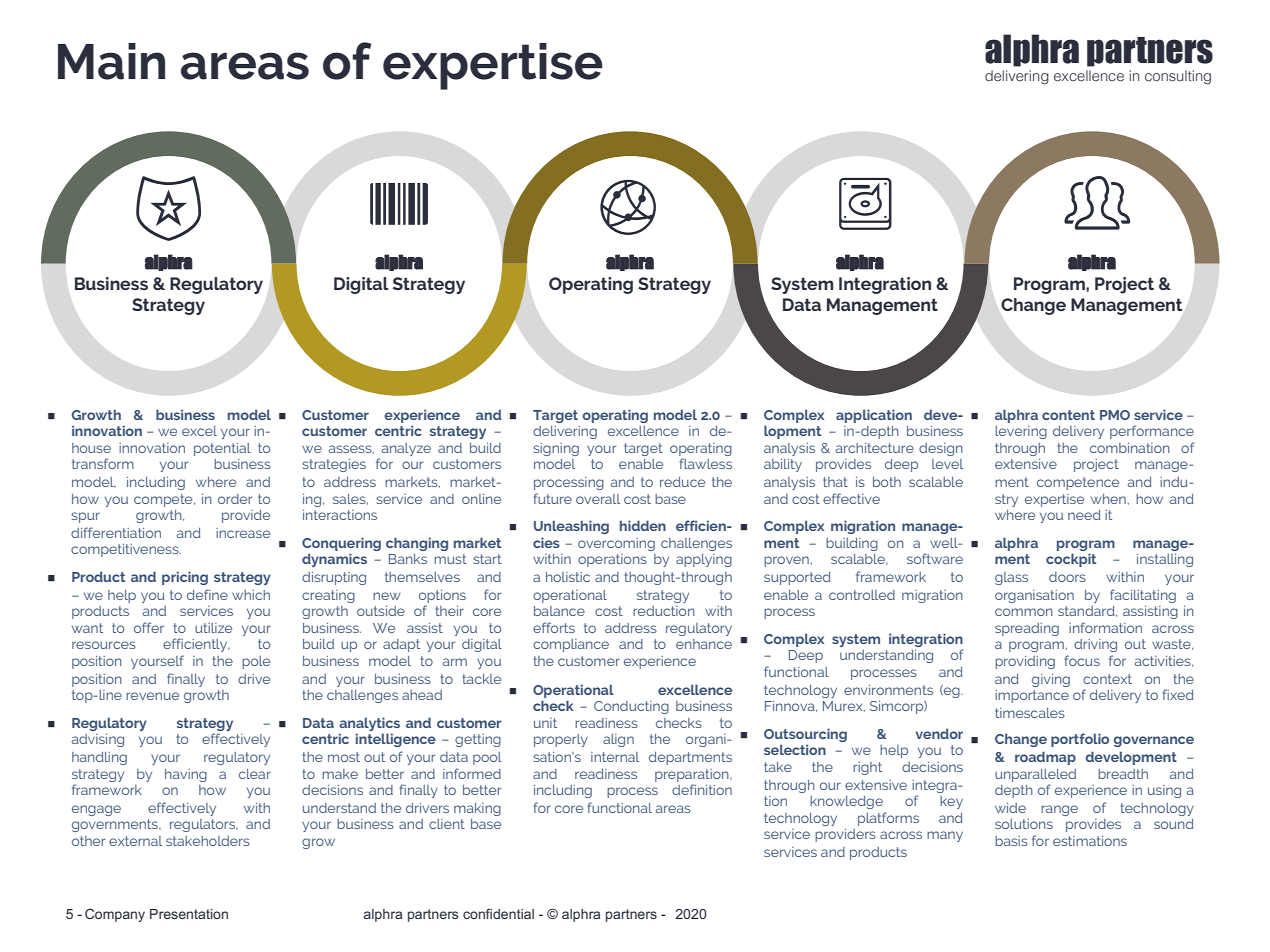  Describe the element at coordinates (1068, 415) in the page. I see `content` at that location.
